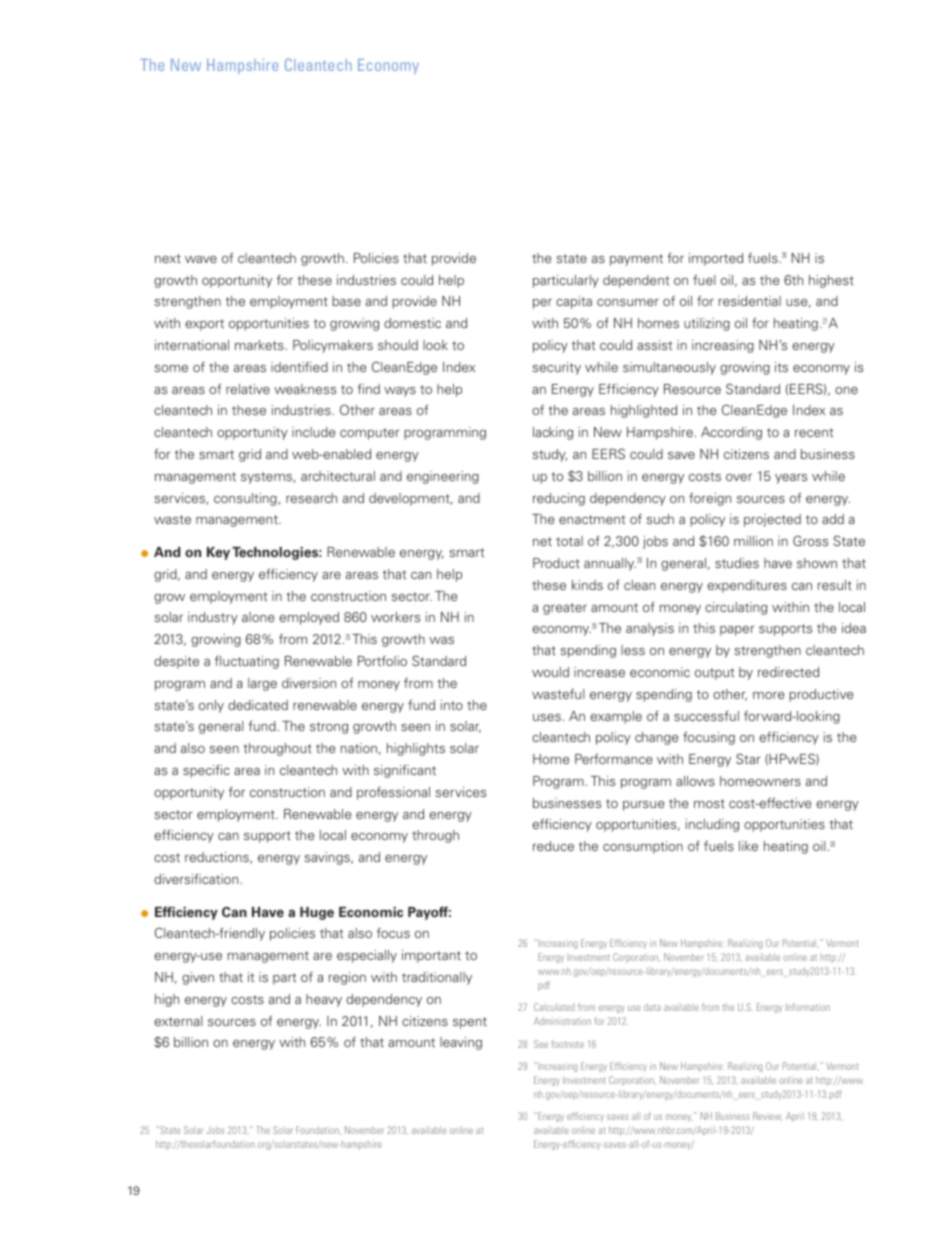  What do you see at coordinates (750, 301) in the document?
I see `residential` at bounding box center [750, 301].
